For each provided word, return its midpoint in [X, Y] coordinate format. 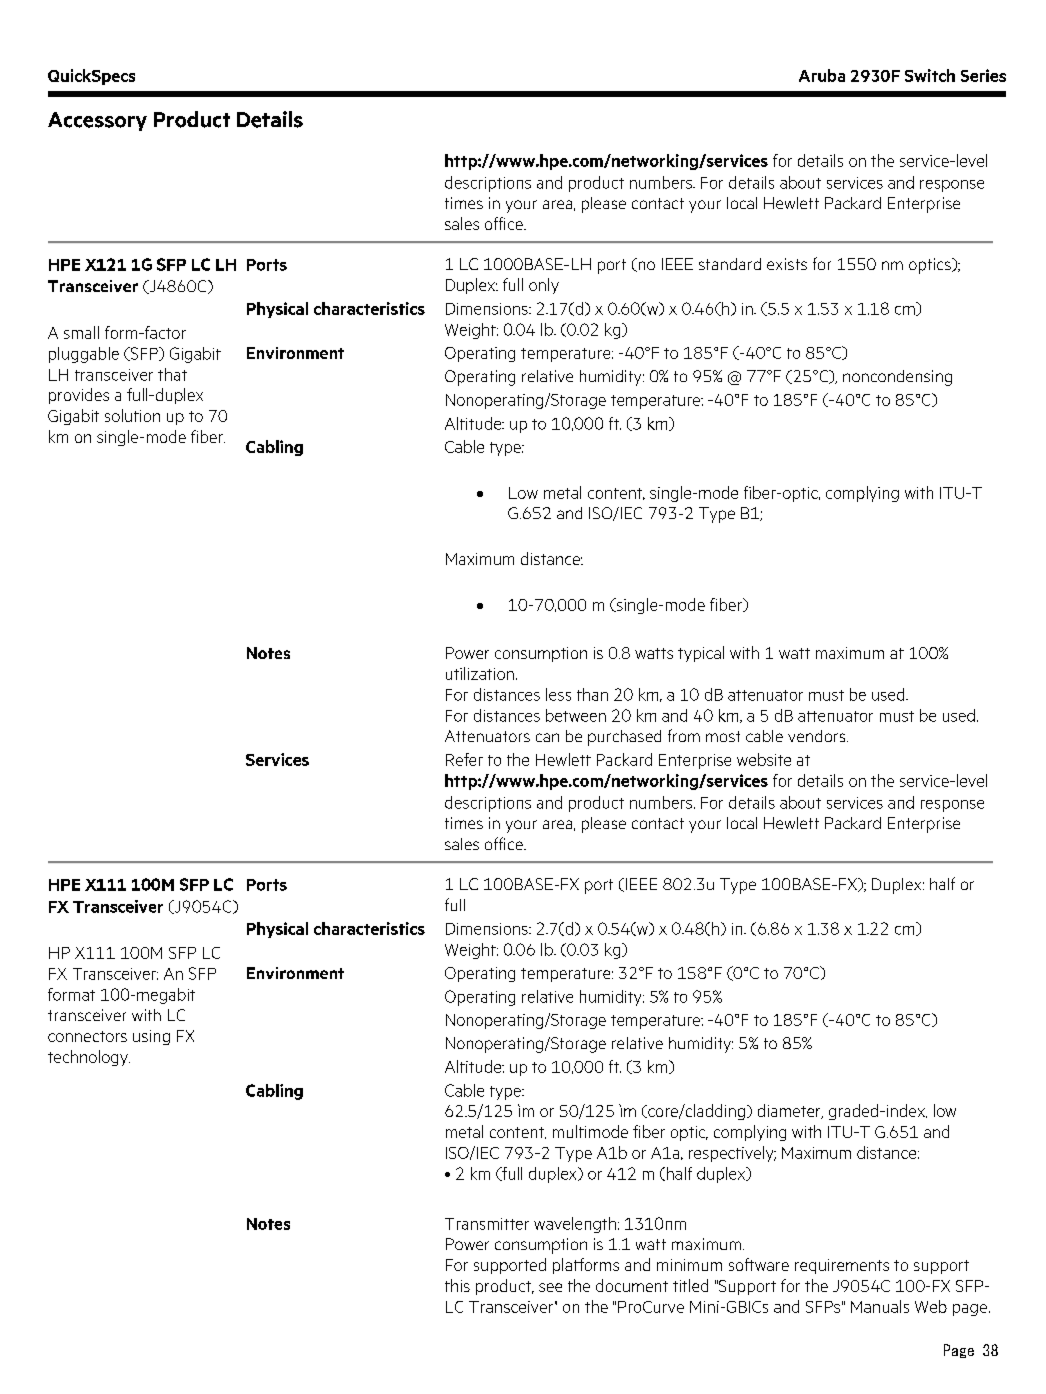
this [457, 1285]
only [544, 286]
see [550, 1287]
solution [132, 415]
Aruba [822, 75]
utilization [480, 673]
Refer [464, 759]
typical [701, 654]
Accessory [97, 121]
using [151, 1037]
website [764, 759]
